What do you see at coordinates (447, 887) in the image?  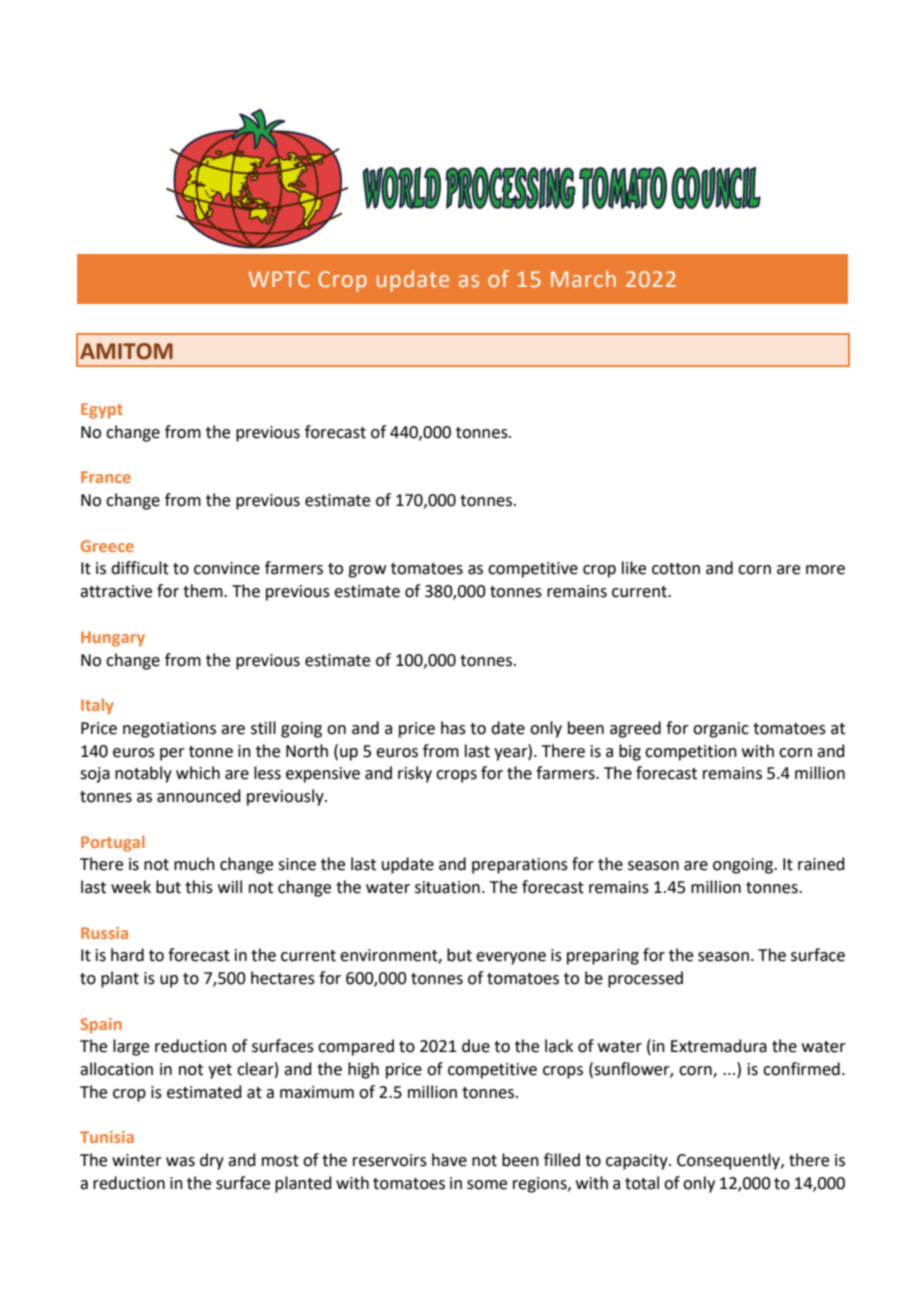 I see `situation` at bounding box center [447, 887].
